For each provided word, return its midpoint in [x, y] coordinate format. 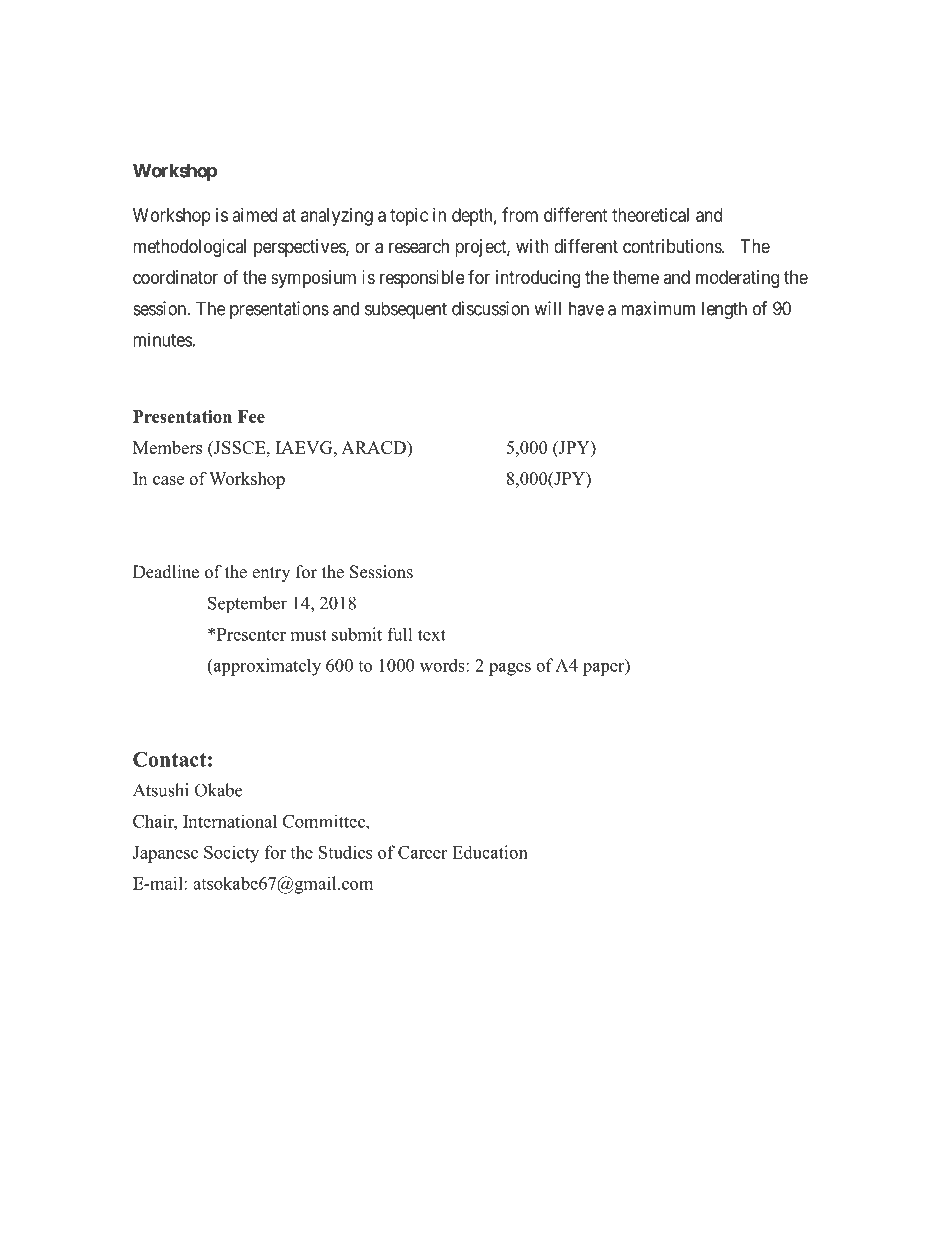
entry [271, 574]
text [432, 635]
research [419, 246]
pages [510, 669]
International [230, 821]
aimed [255, 215]
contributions [673, 246]
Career [422, 852]
